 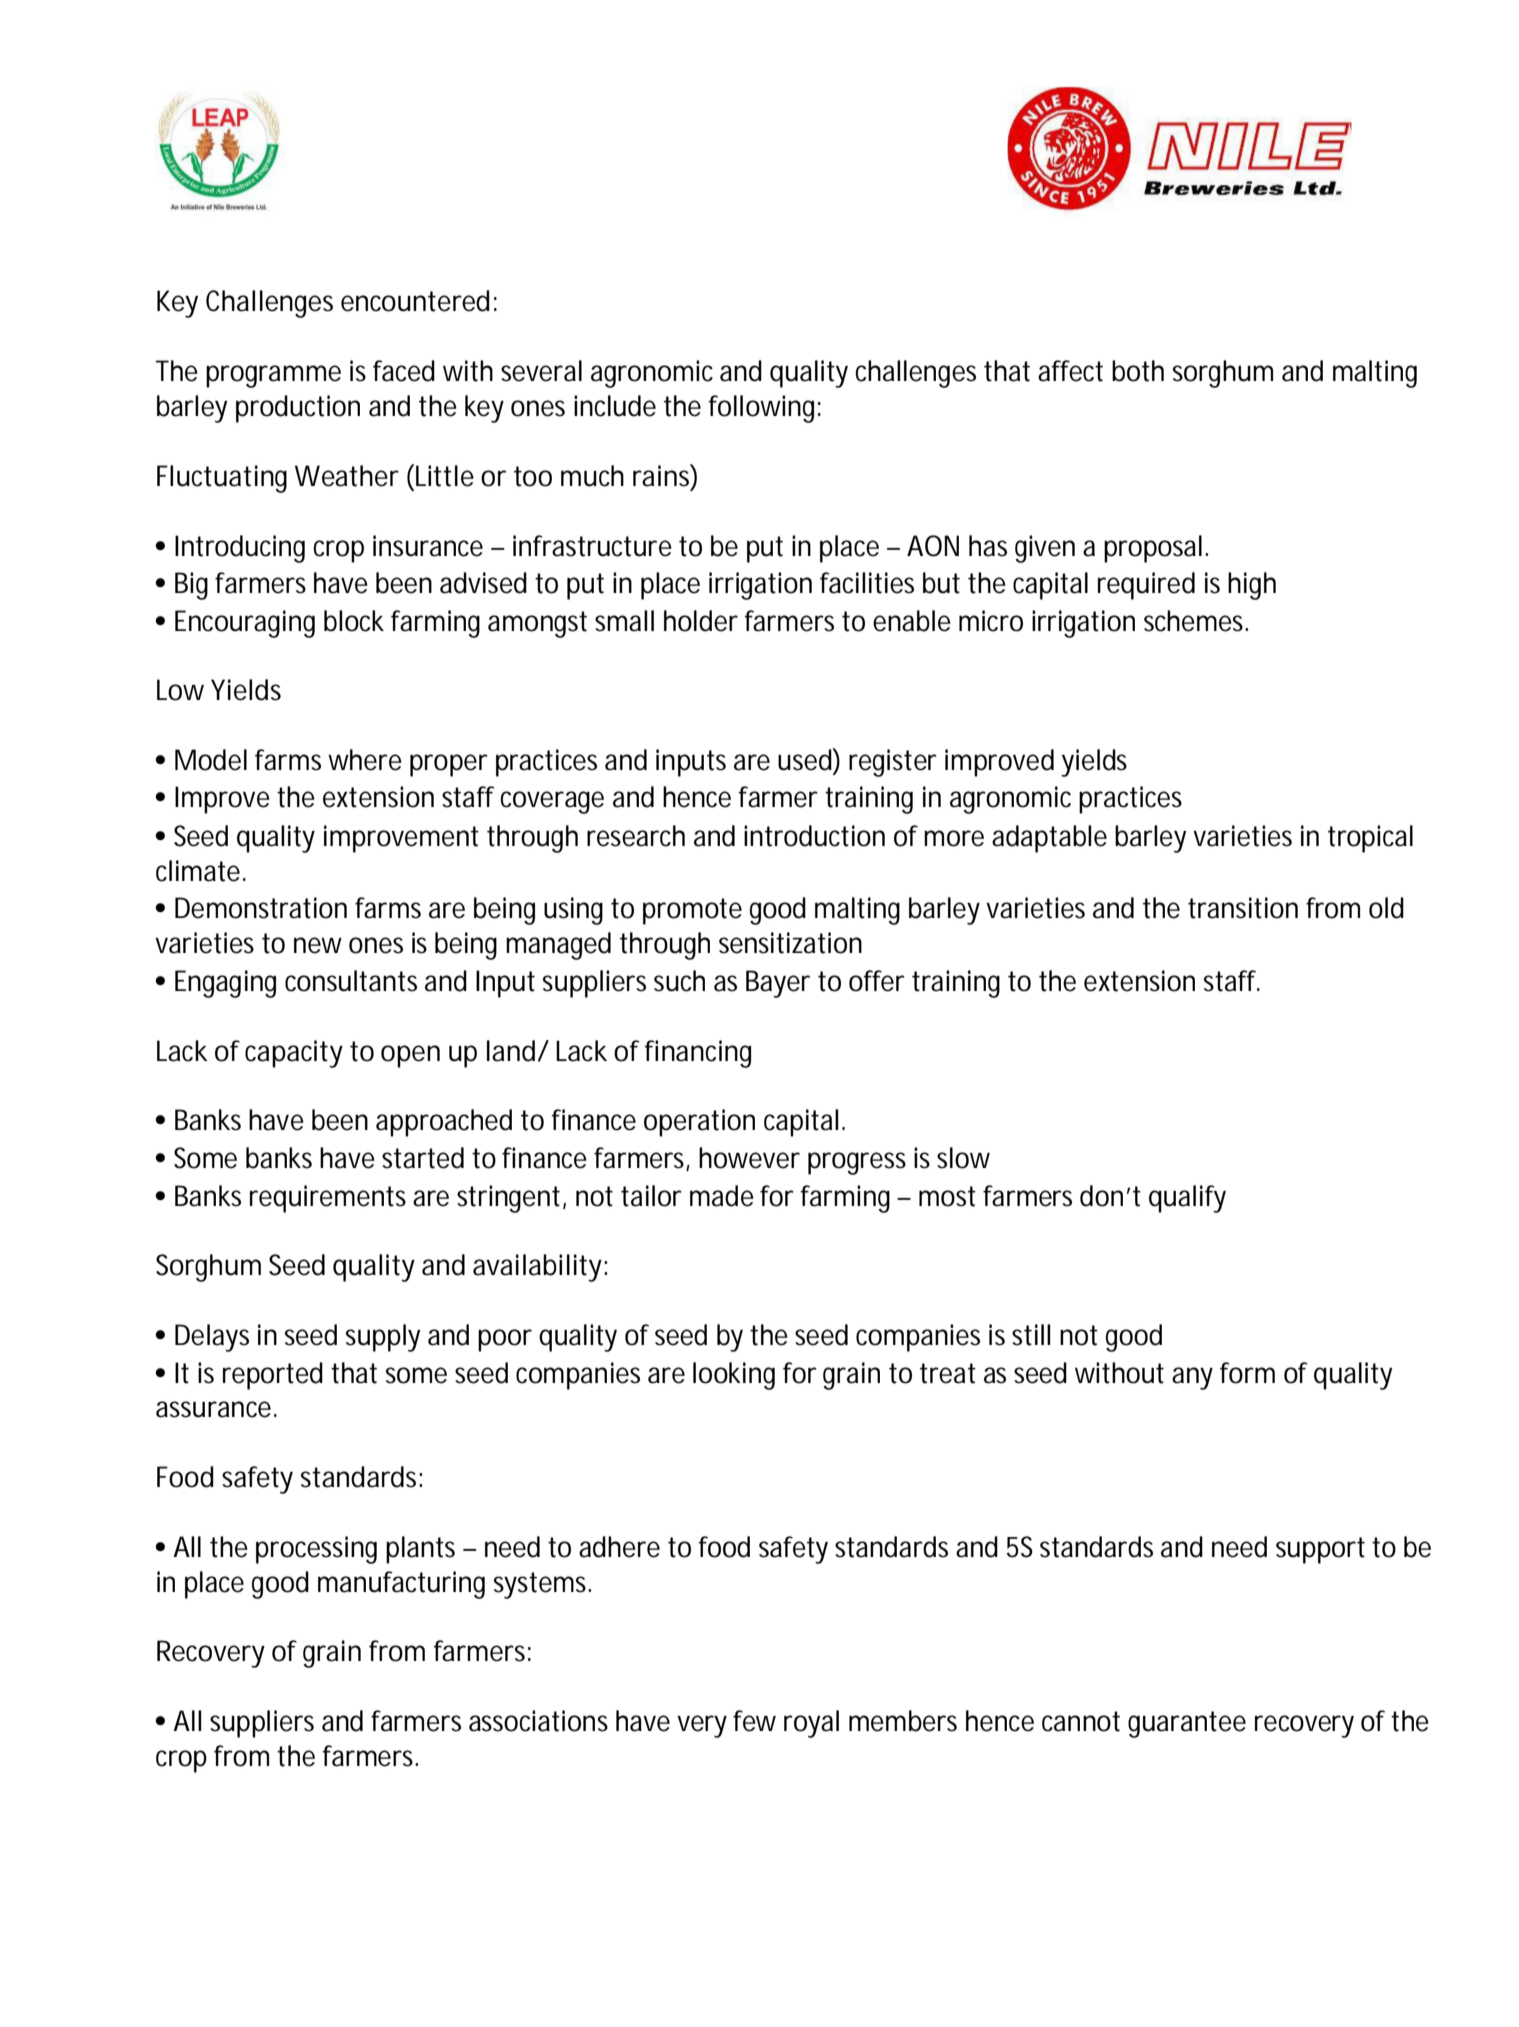 What do you see at coordinates (294, 1054) in the image?
I see `capacity` at bounding box center [294, 1054].
